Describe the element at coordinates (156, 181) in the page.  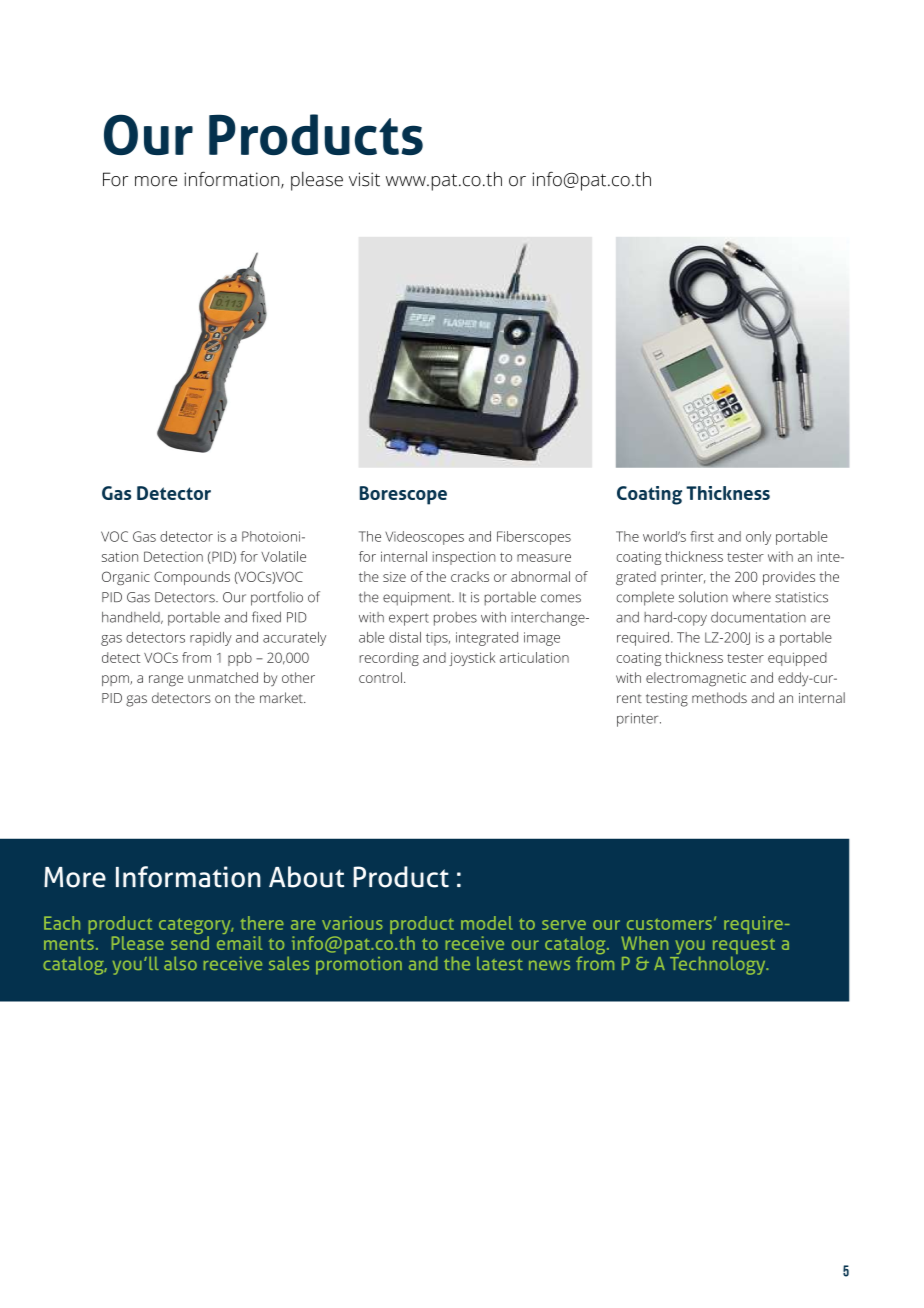
I see `more` at that location.
